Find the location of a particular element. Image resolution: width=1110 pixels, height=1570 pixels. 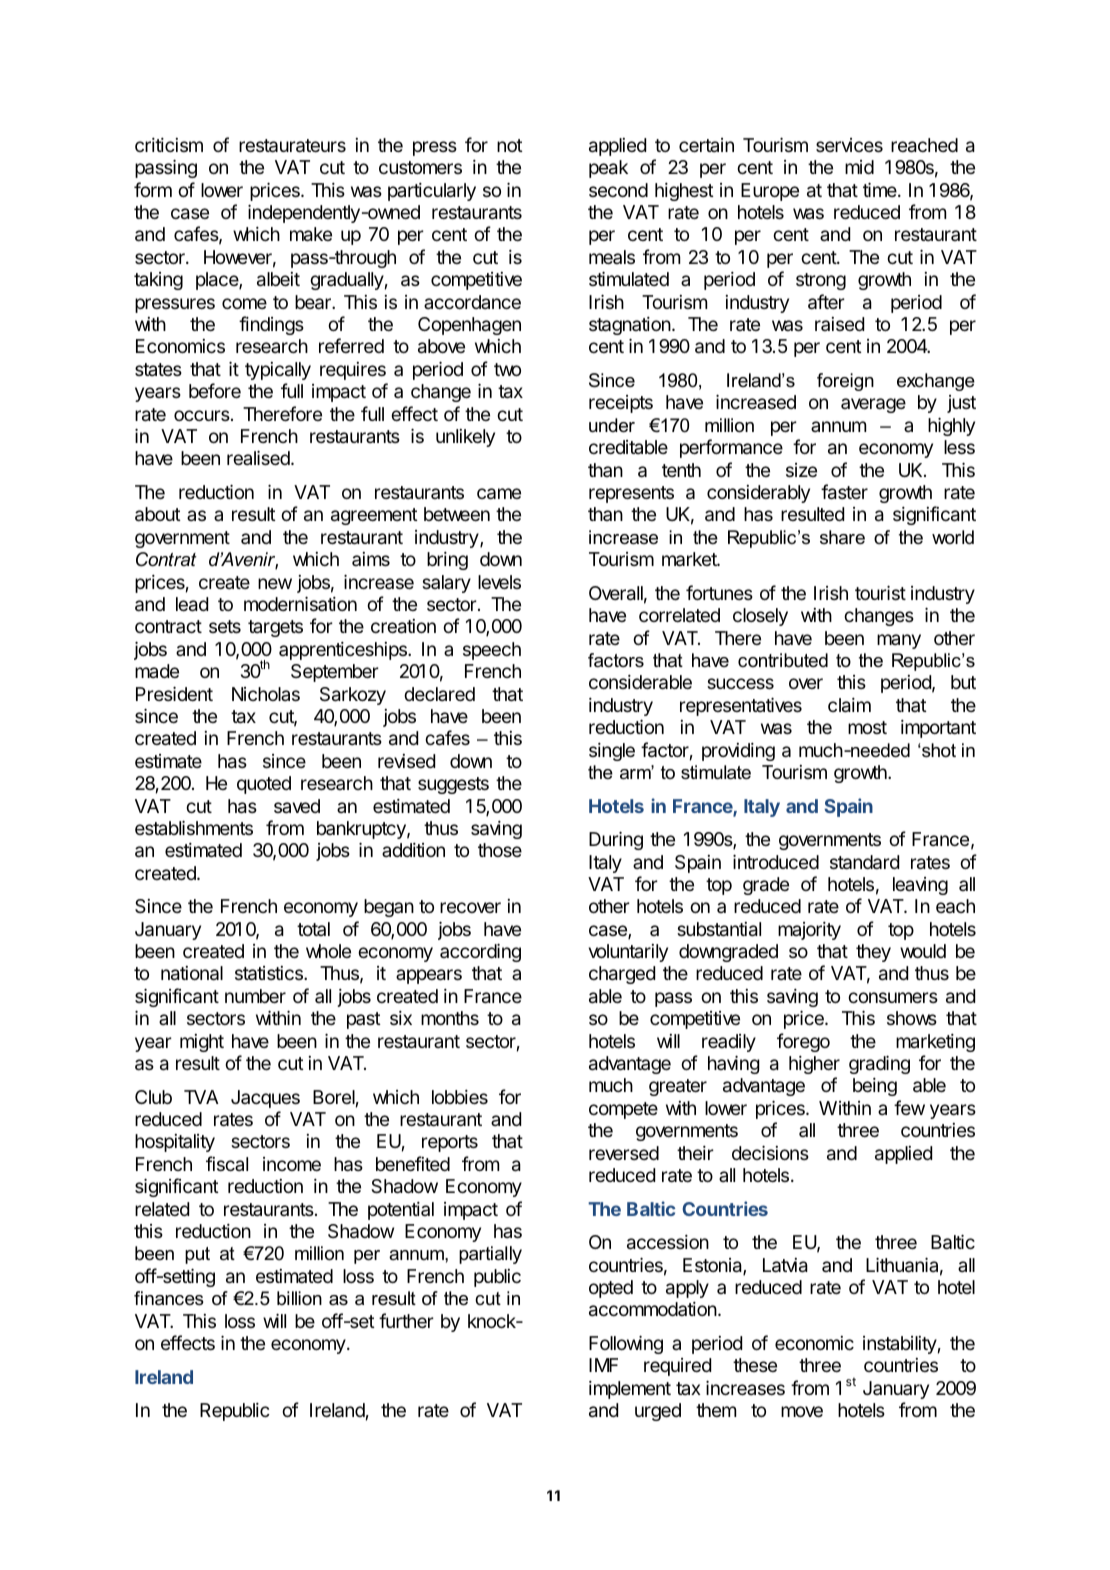

make is located at coordinates (311, 234).
